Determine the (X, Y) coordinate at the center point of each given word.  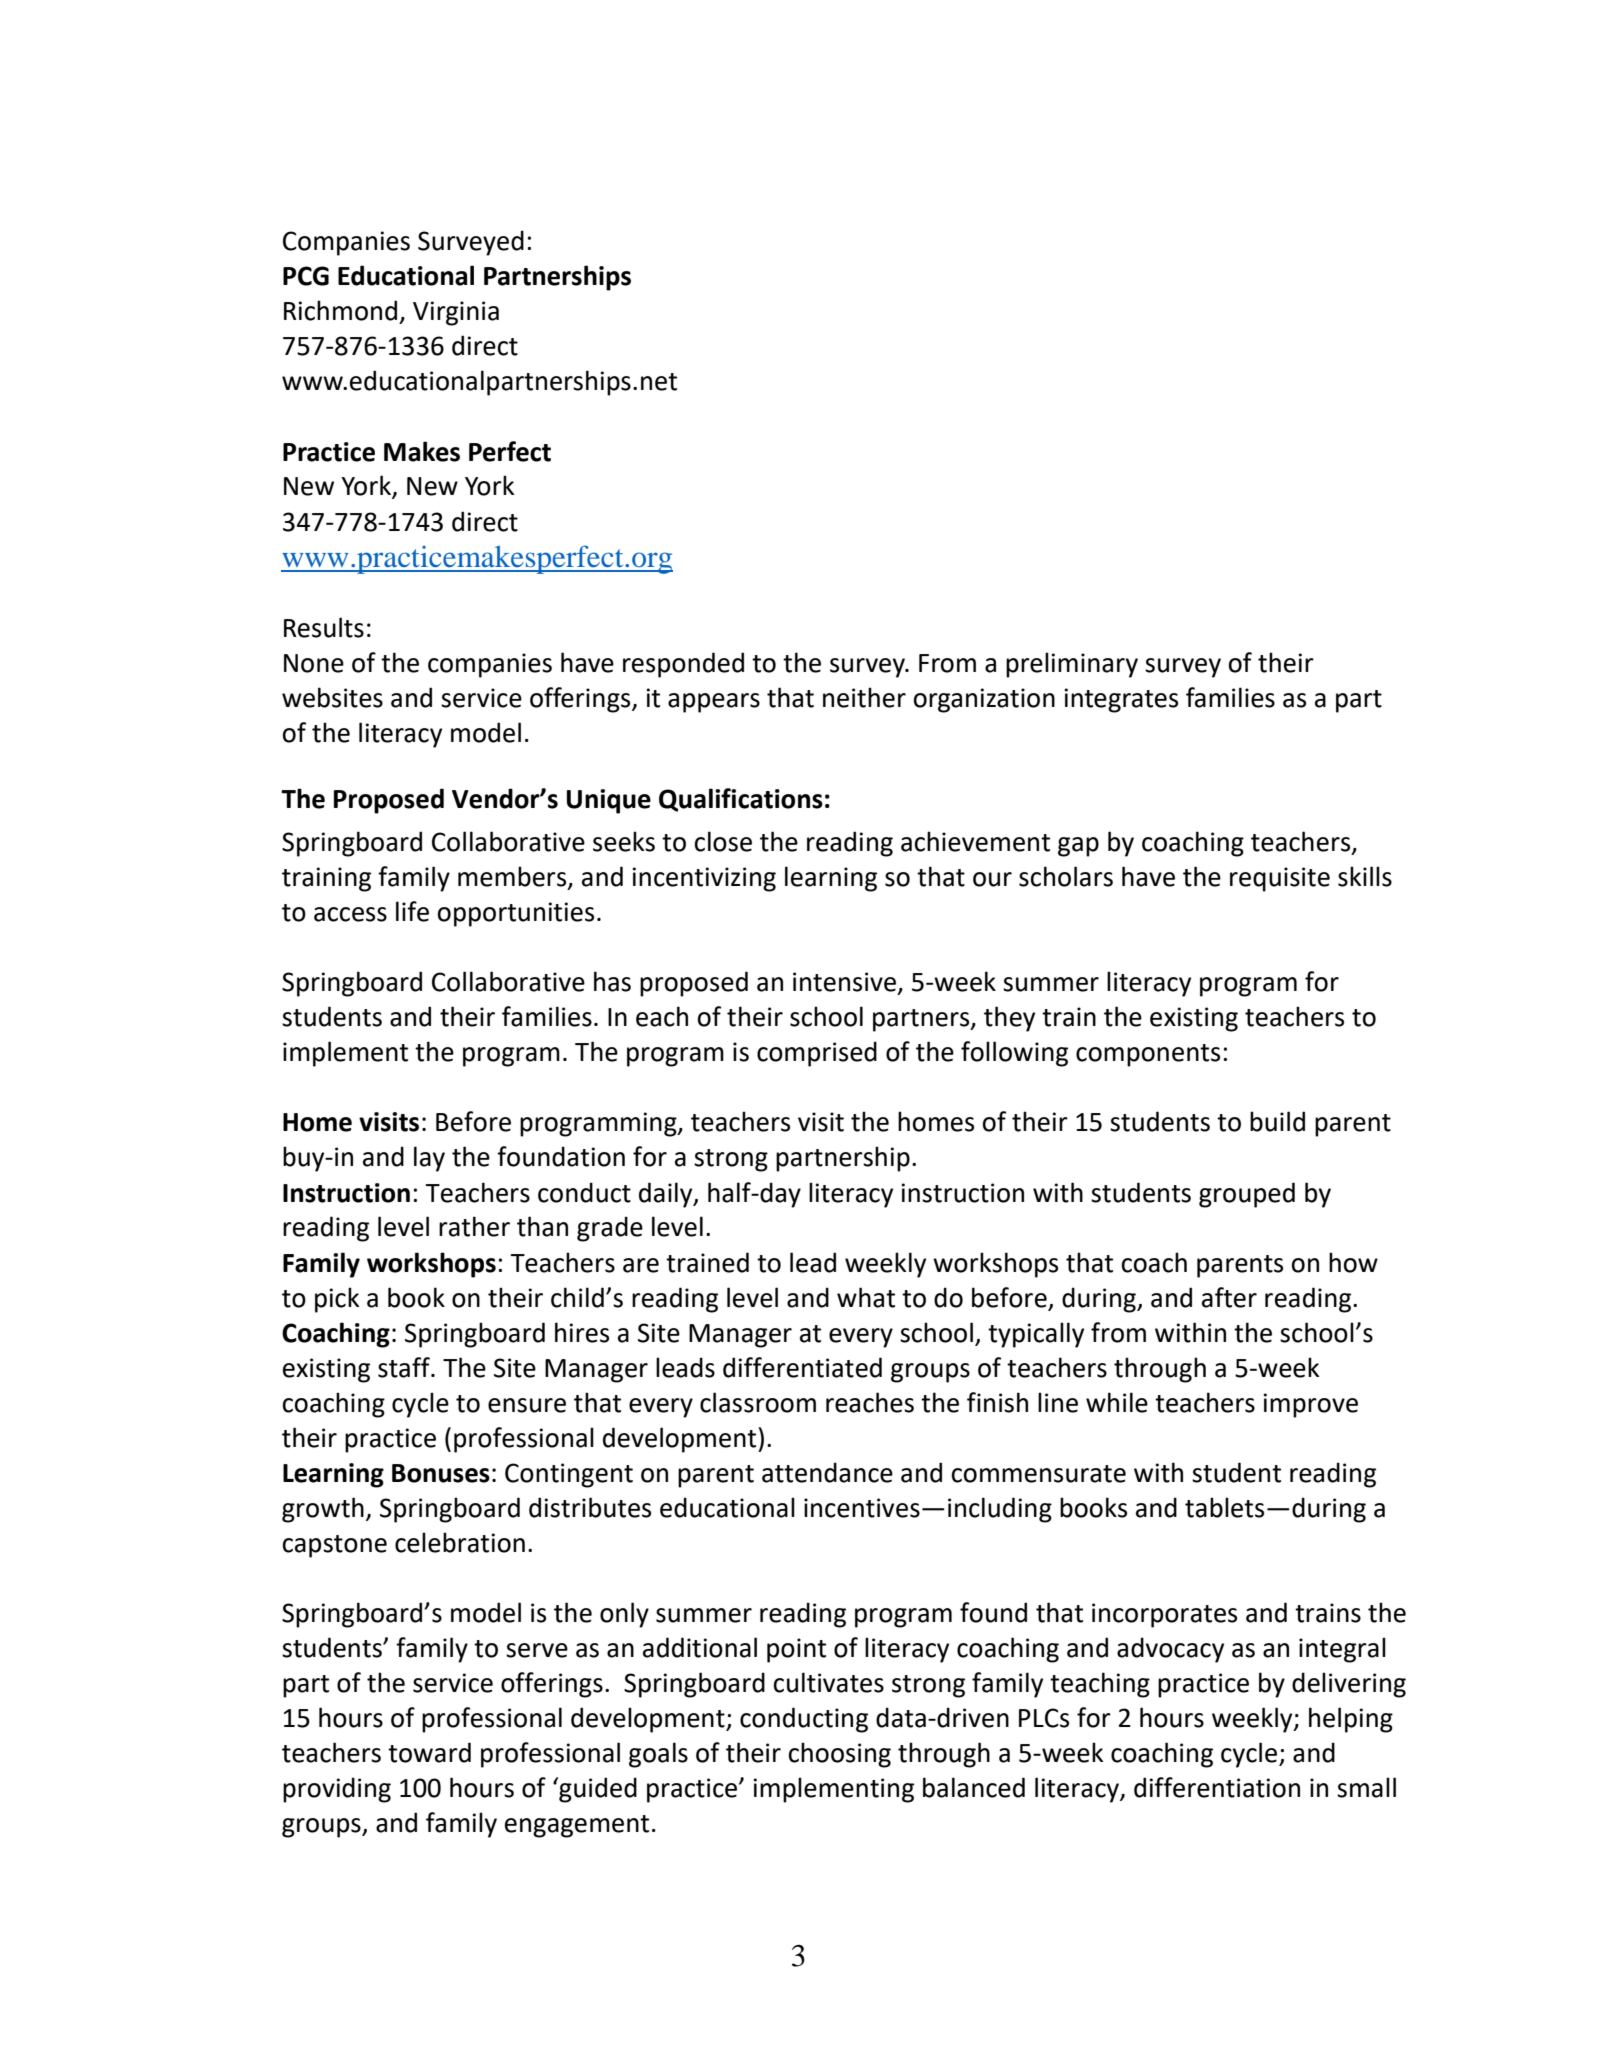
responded (683, 665)
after (1229, 1297)
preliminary (1072, 665)
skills (1365, 876)
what (866, 1297)
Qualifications (741, 800)
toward (429, 1752)
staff (405, 1367)
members (513, 877)
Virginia (456, 313)
